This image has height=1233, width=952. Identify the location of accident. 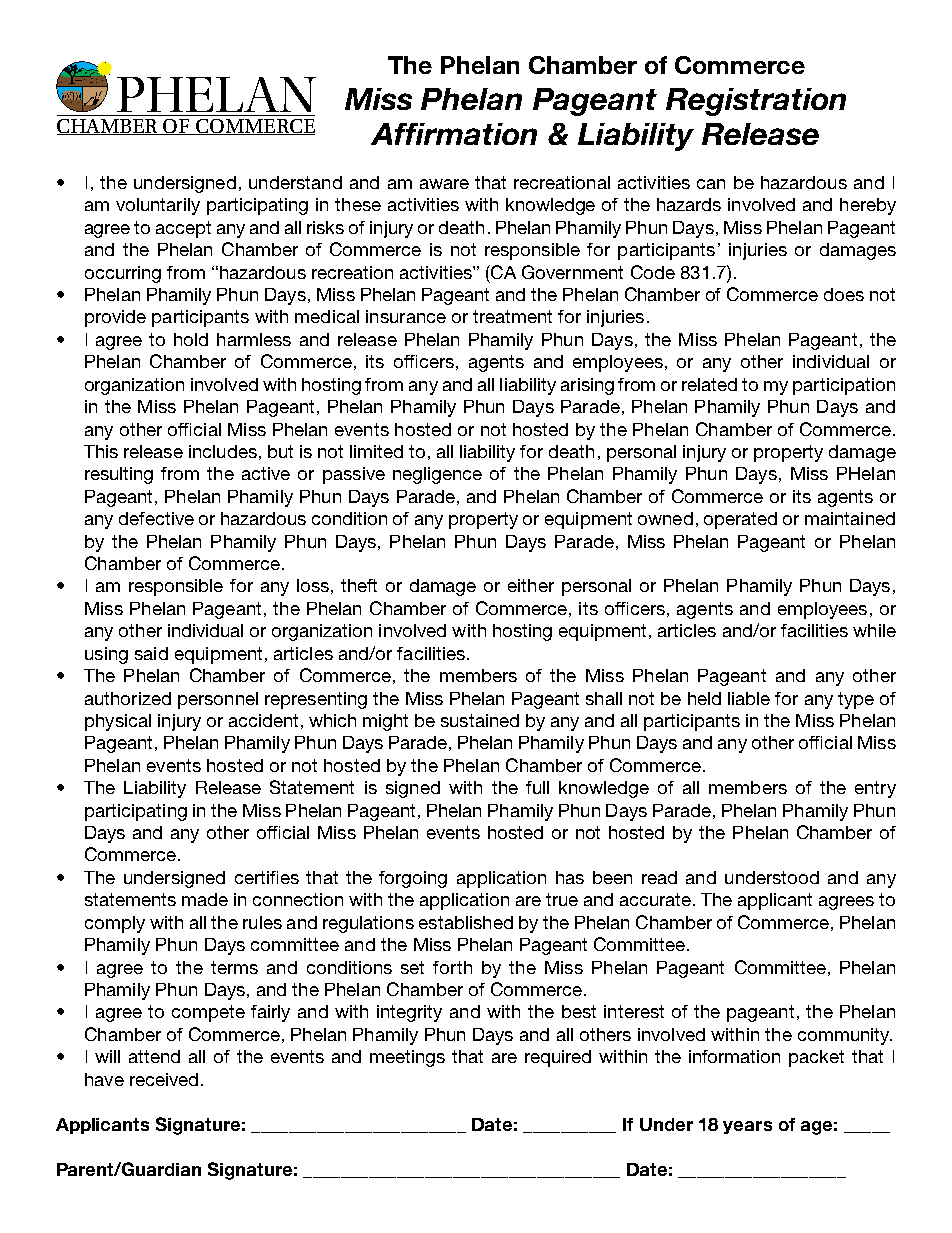
(263, 720).
